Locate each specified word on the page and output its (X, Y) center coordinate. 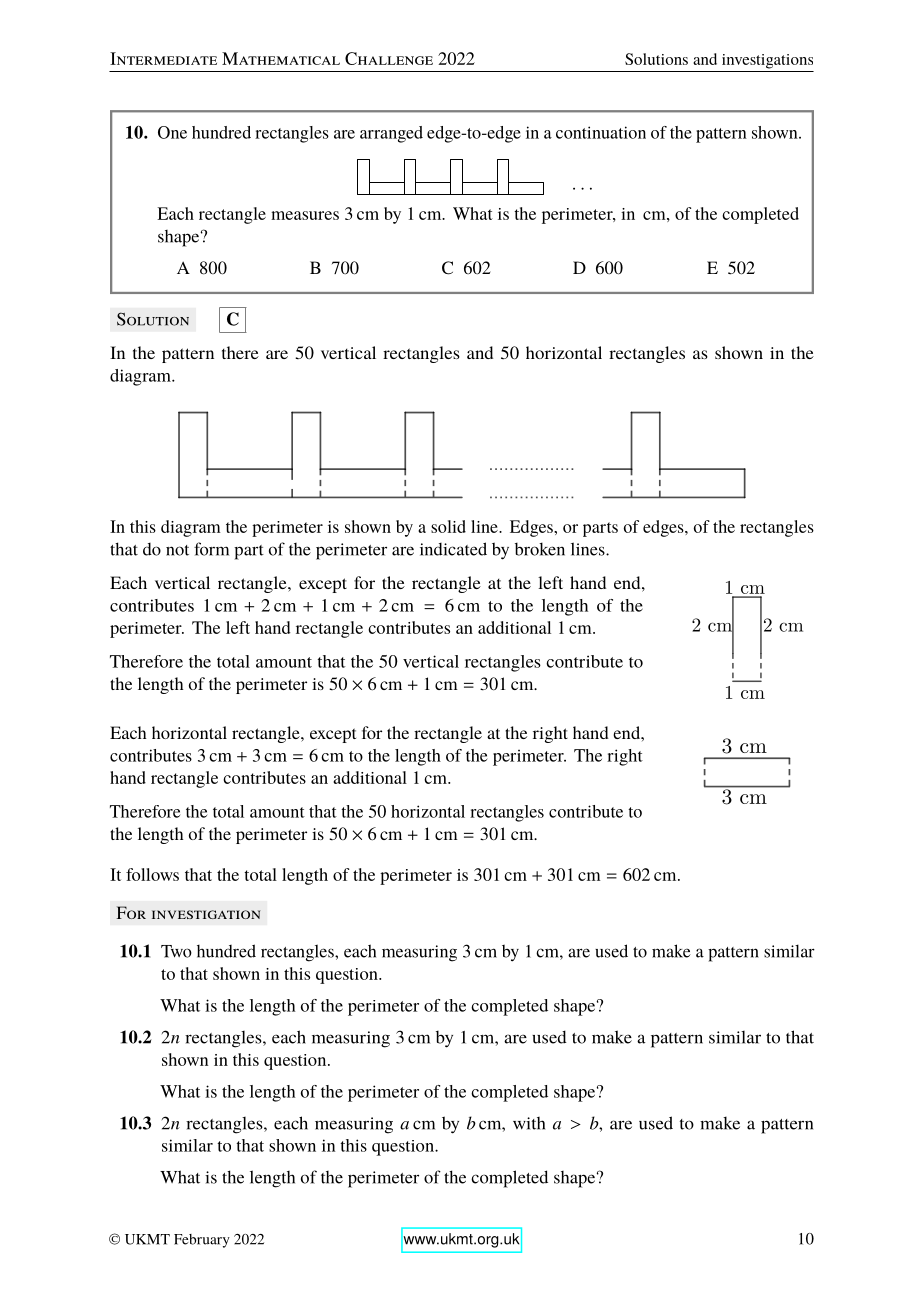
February (202, 1241)
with (529, 1123)
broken (540, 549)
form (211, 549)
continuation (601, 132)
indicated (453, 549)
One (172, 132)
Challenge (389, 58)
